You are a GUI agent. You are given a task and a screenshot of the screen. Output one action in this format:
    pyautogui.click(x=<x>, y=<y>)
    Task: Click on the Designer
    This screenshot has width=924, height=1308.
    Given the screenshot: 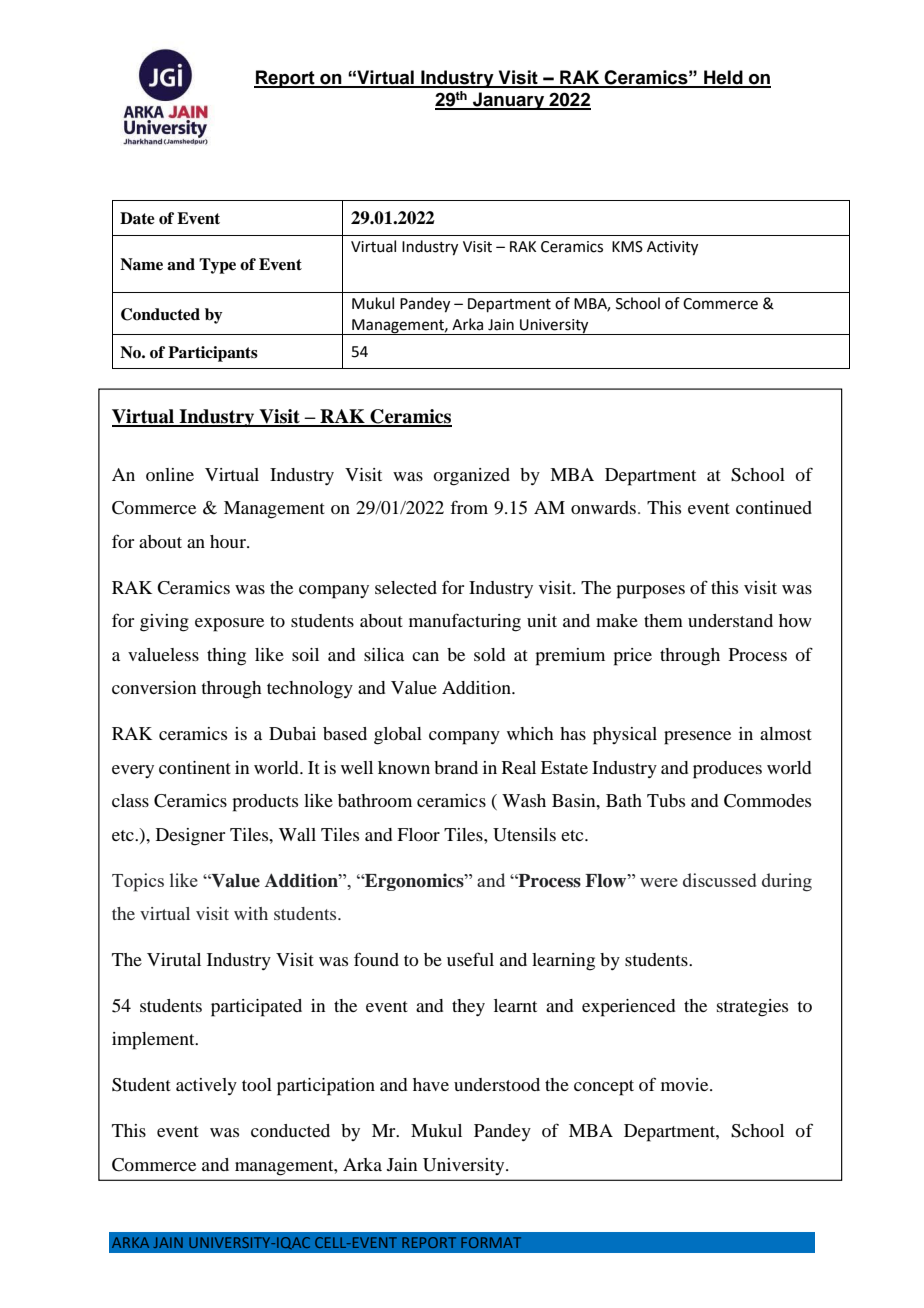 What is the action you would take?
    pyautogui.click(x=190, y=837)
